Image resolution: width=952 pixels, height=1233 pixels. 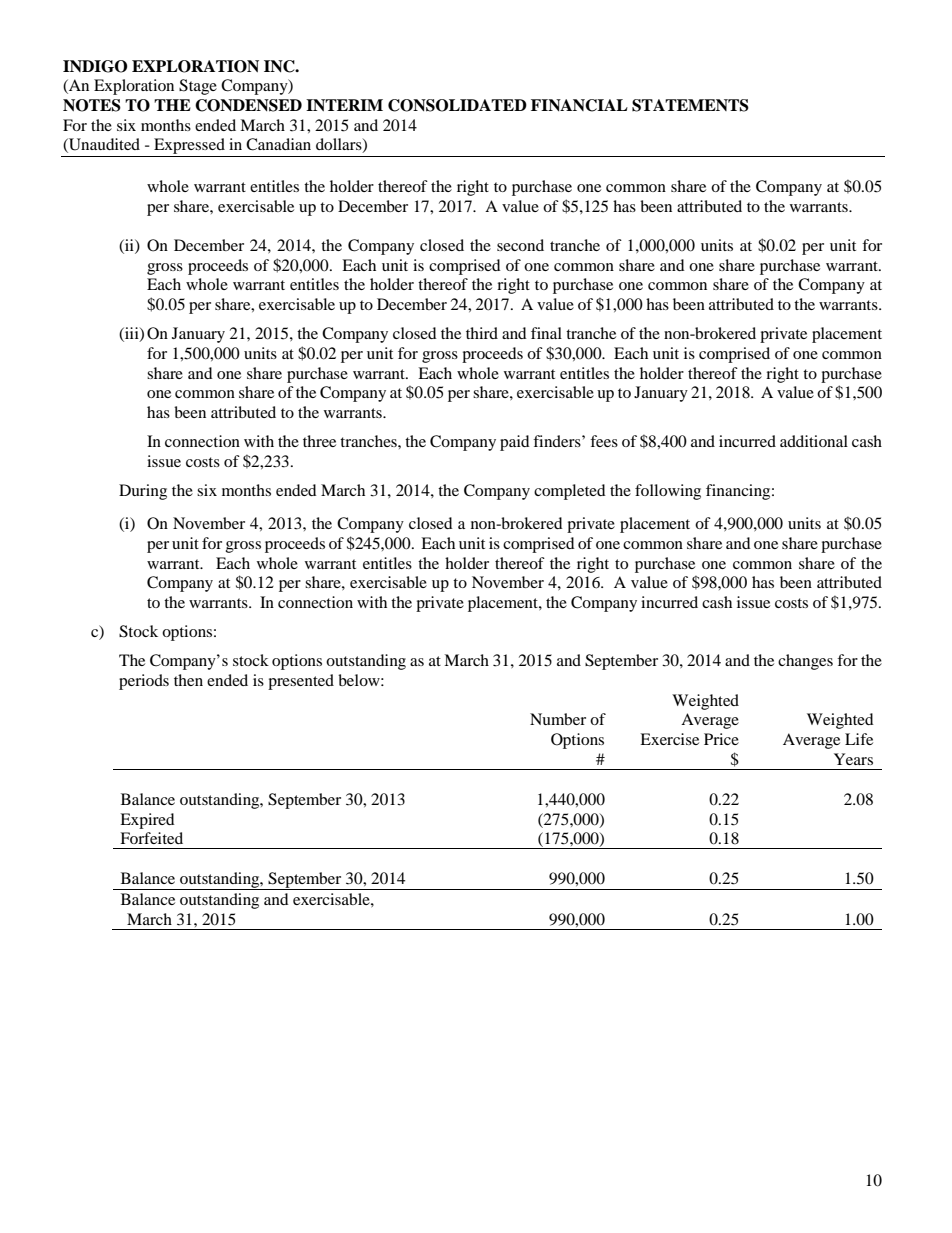 What do you see at coordinates (853, 759) in the page?
I see `Years` at bounding box center [853, 759].
